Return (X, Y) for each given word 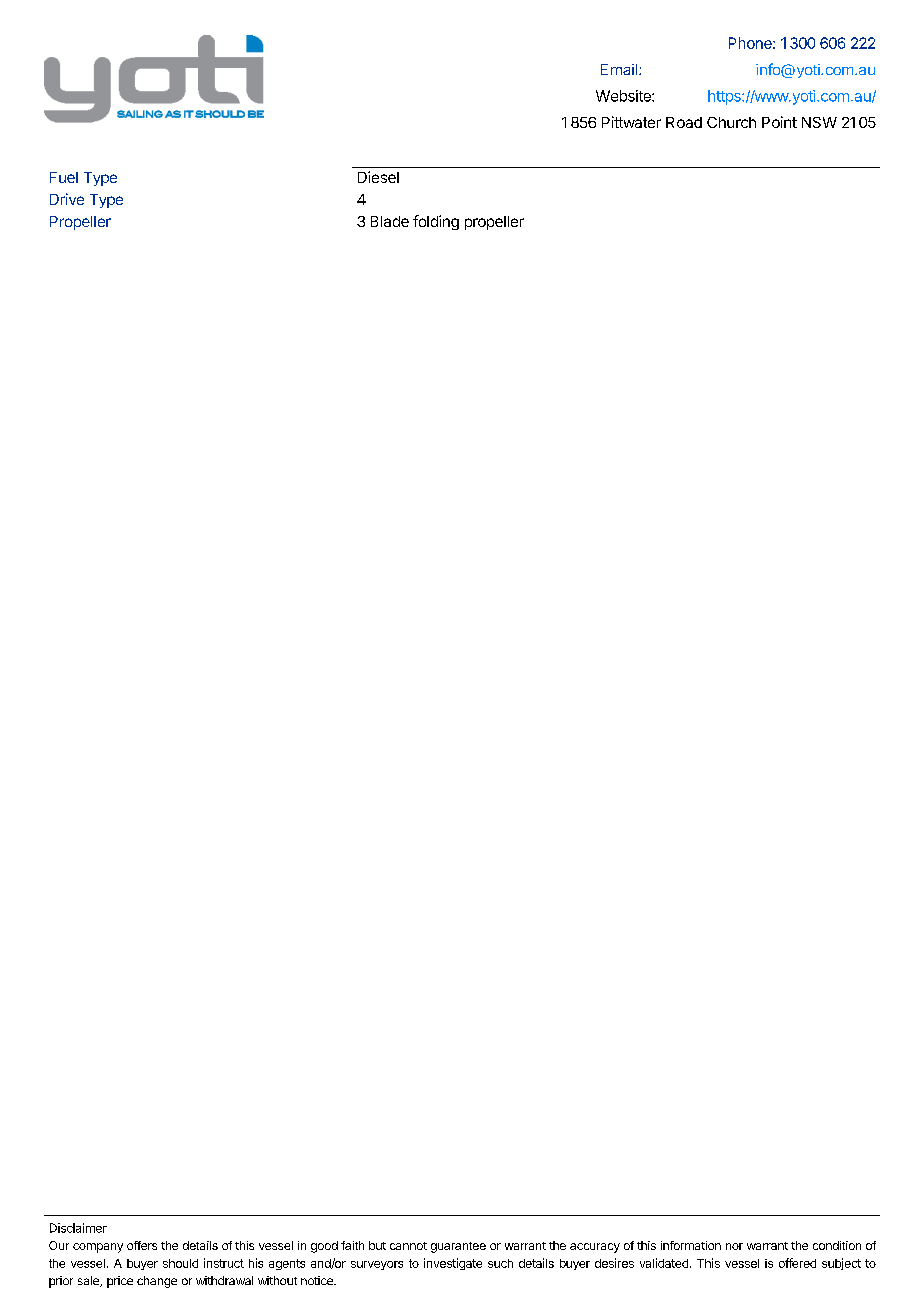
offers (142, 1245)
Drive (67, 199)
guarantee (458, 1247)
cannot (408, 1246)
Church (731, 122)
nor (734, 1246)
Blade (390, 221)
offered (797, 1263)
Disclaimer (78, 1228)
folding (436, 222)
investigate (453, 1264)
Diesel (378, 177)
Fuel (64, 177)
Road (684, 122)
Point (779, 122)
